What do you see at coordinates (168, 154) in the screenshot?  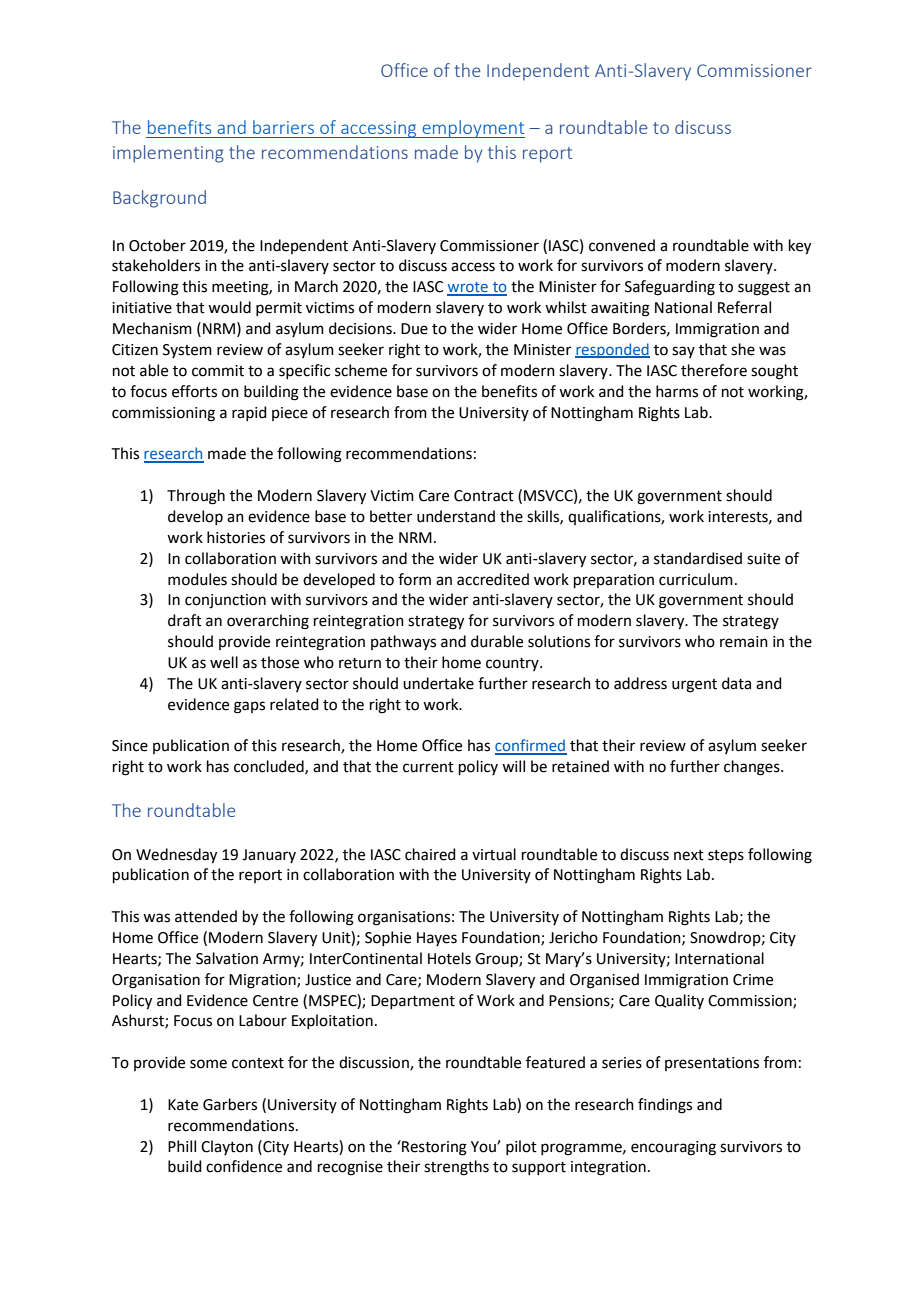 I see `implementing` at bounding box center [168, 154].
